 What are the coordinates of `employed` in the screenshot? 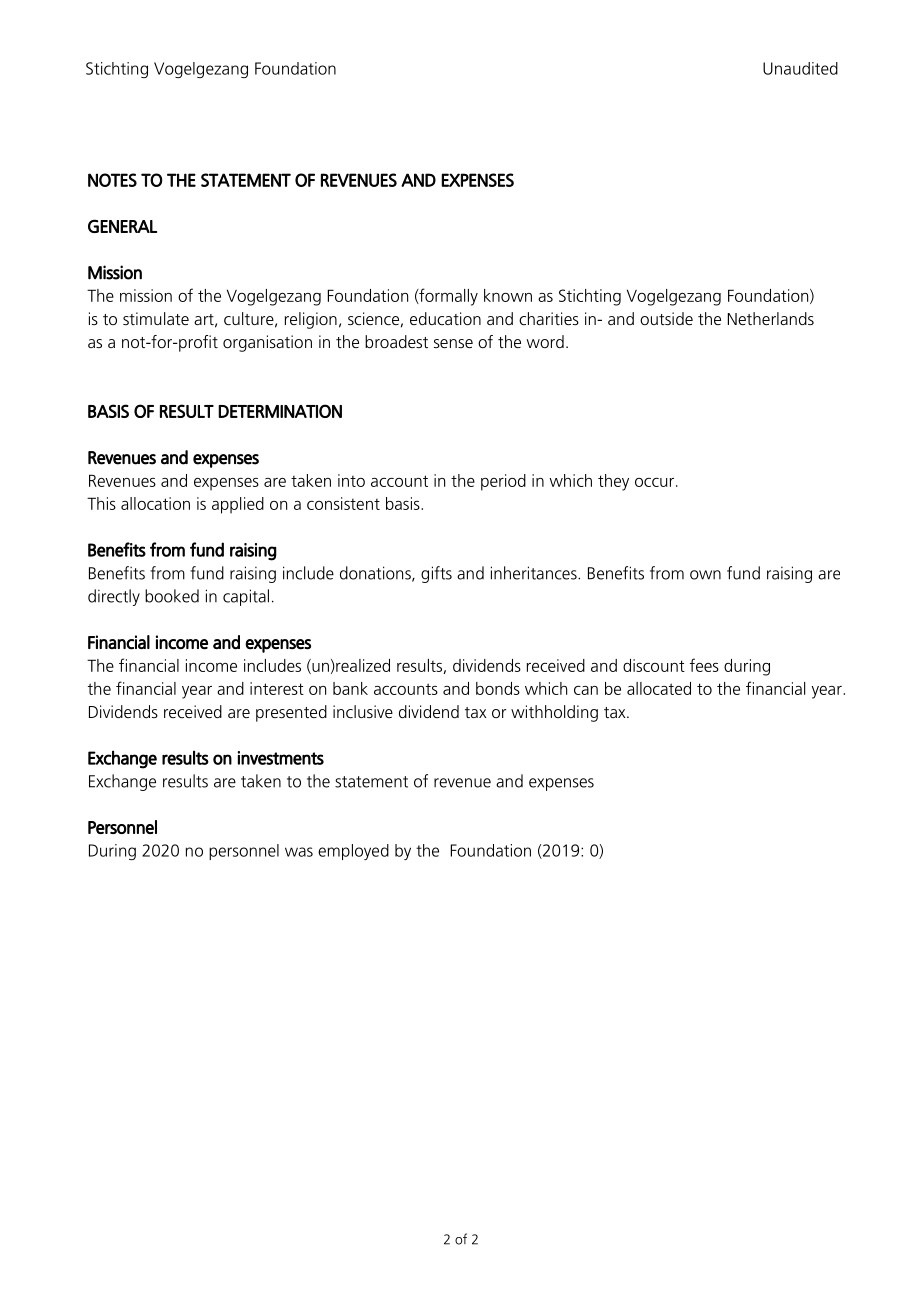 It's located at (353, 852).
